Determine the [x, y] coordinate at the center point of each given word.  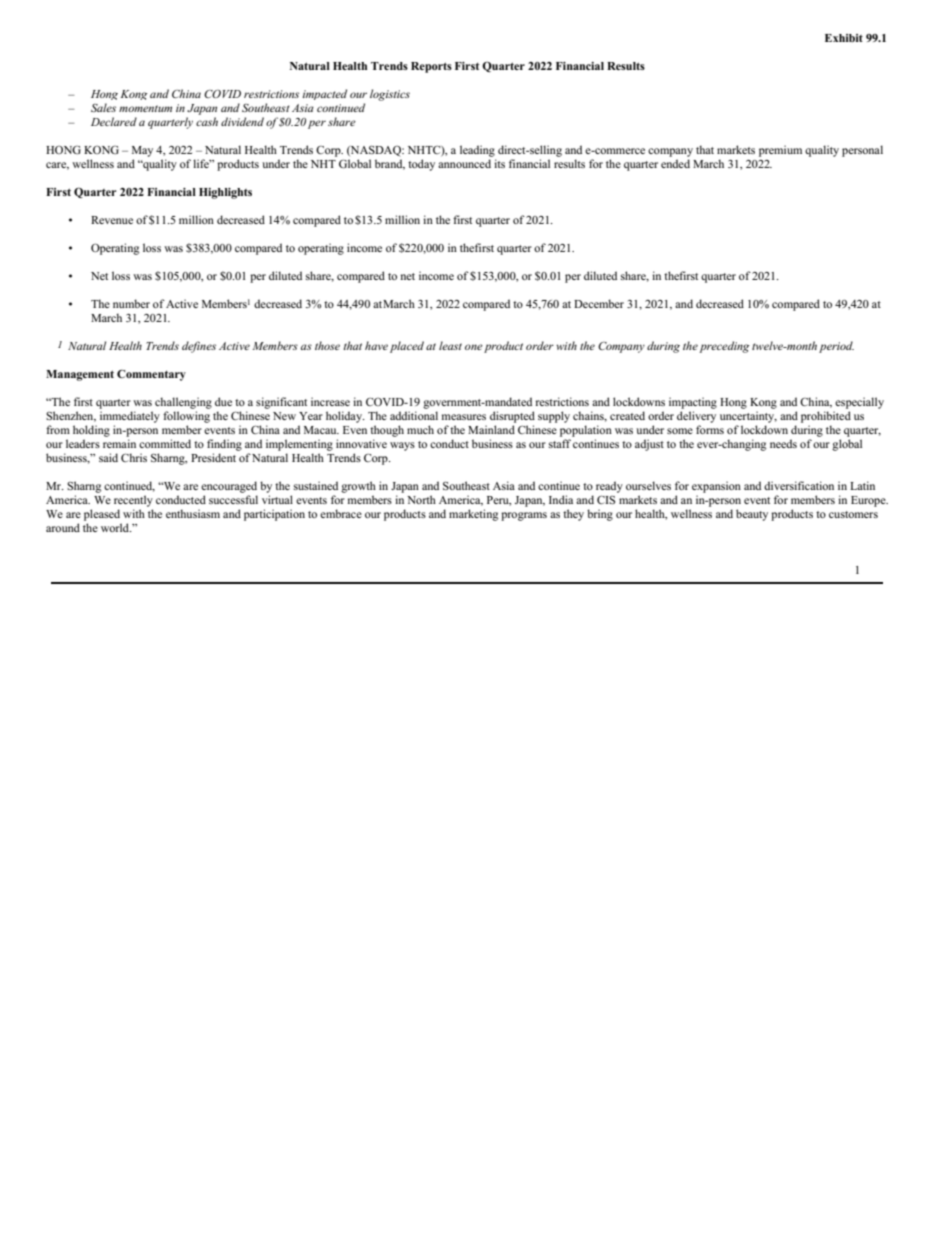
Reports [431, 67]
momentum [145, 108]
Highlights [225, 193]
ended [675, 163]
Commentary [151, 375]
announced [464, 163]
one [474, 347]
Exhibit [844, 38]
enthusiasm [193, 513]
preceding [724, 347]
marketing [473, 515]
